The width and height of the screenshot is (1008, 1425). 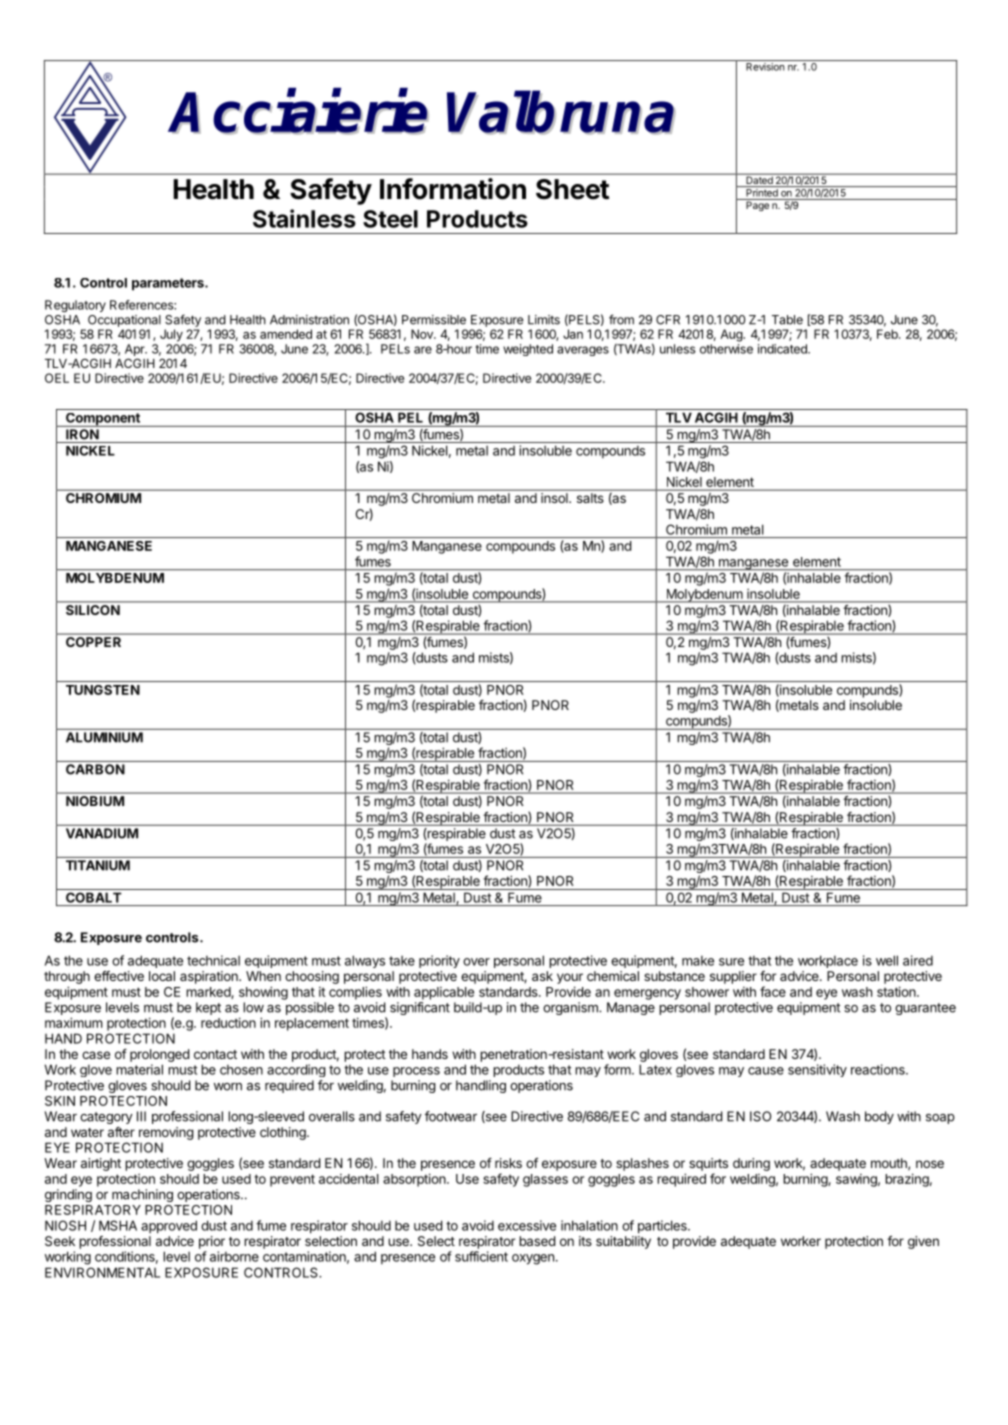 What do you see at coordinates (304, 218) in the screenshot?
I see `Stainless` at bounding box center [304, 218].
